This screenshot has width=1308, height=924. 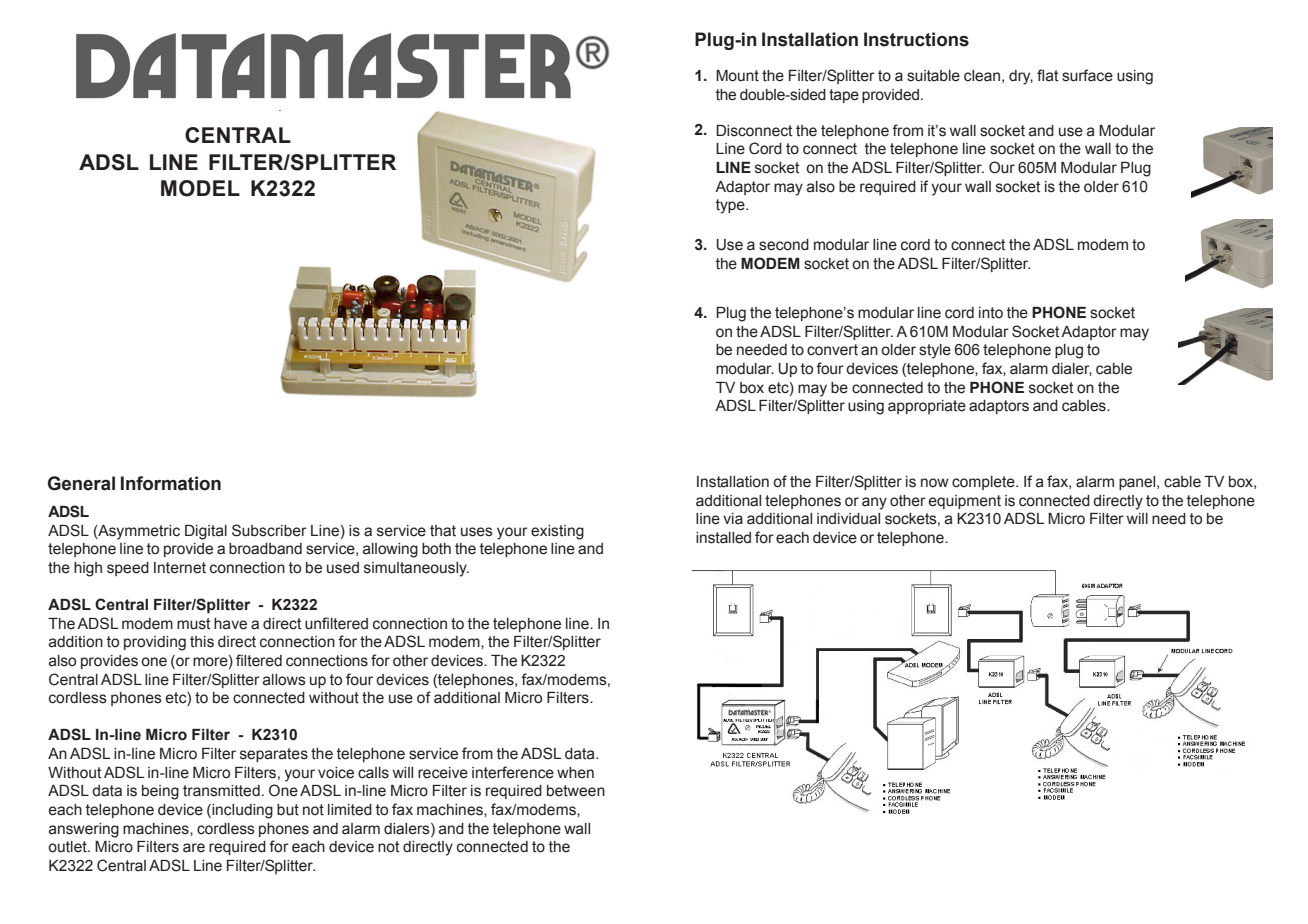 I want to click on simultaneously, so click(x=416, y=569).
